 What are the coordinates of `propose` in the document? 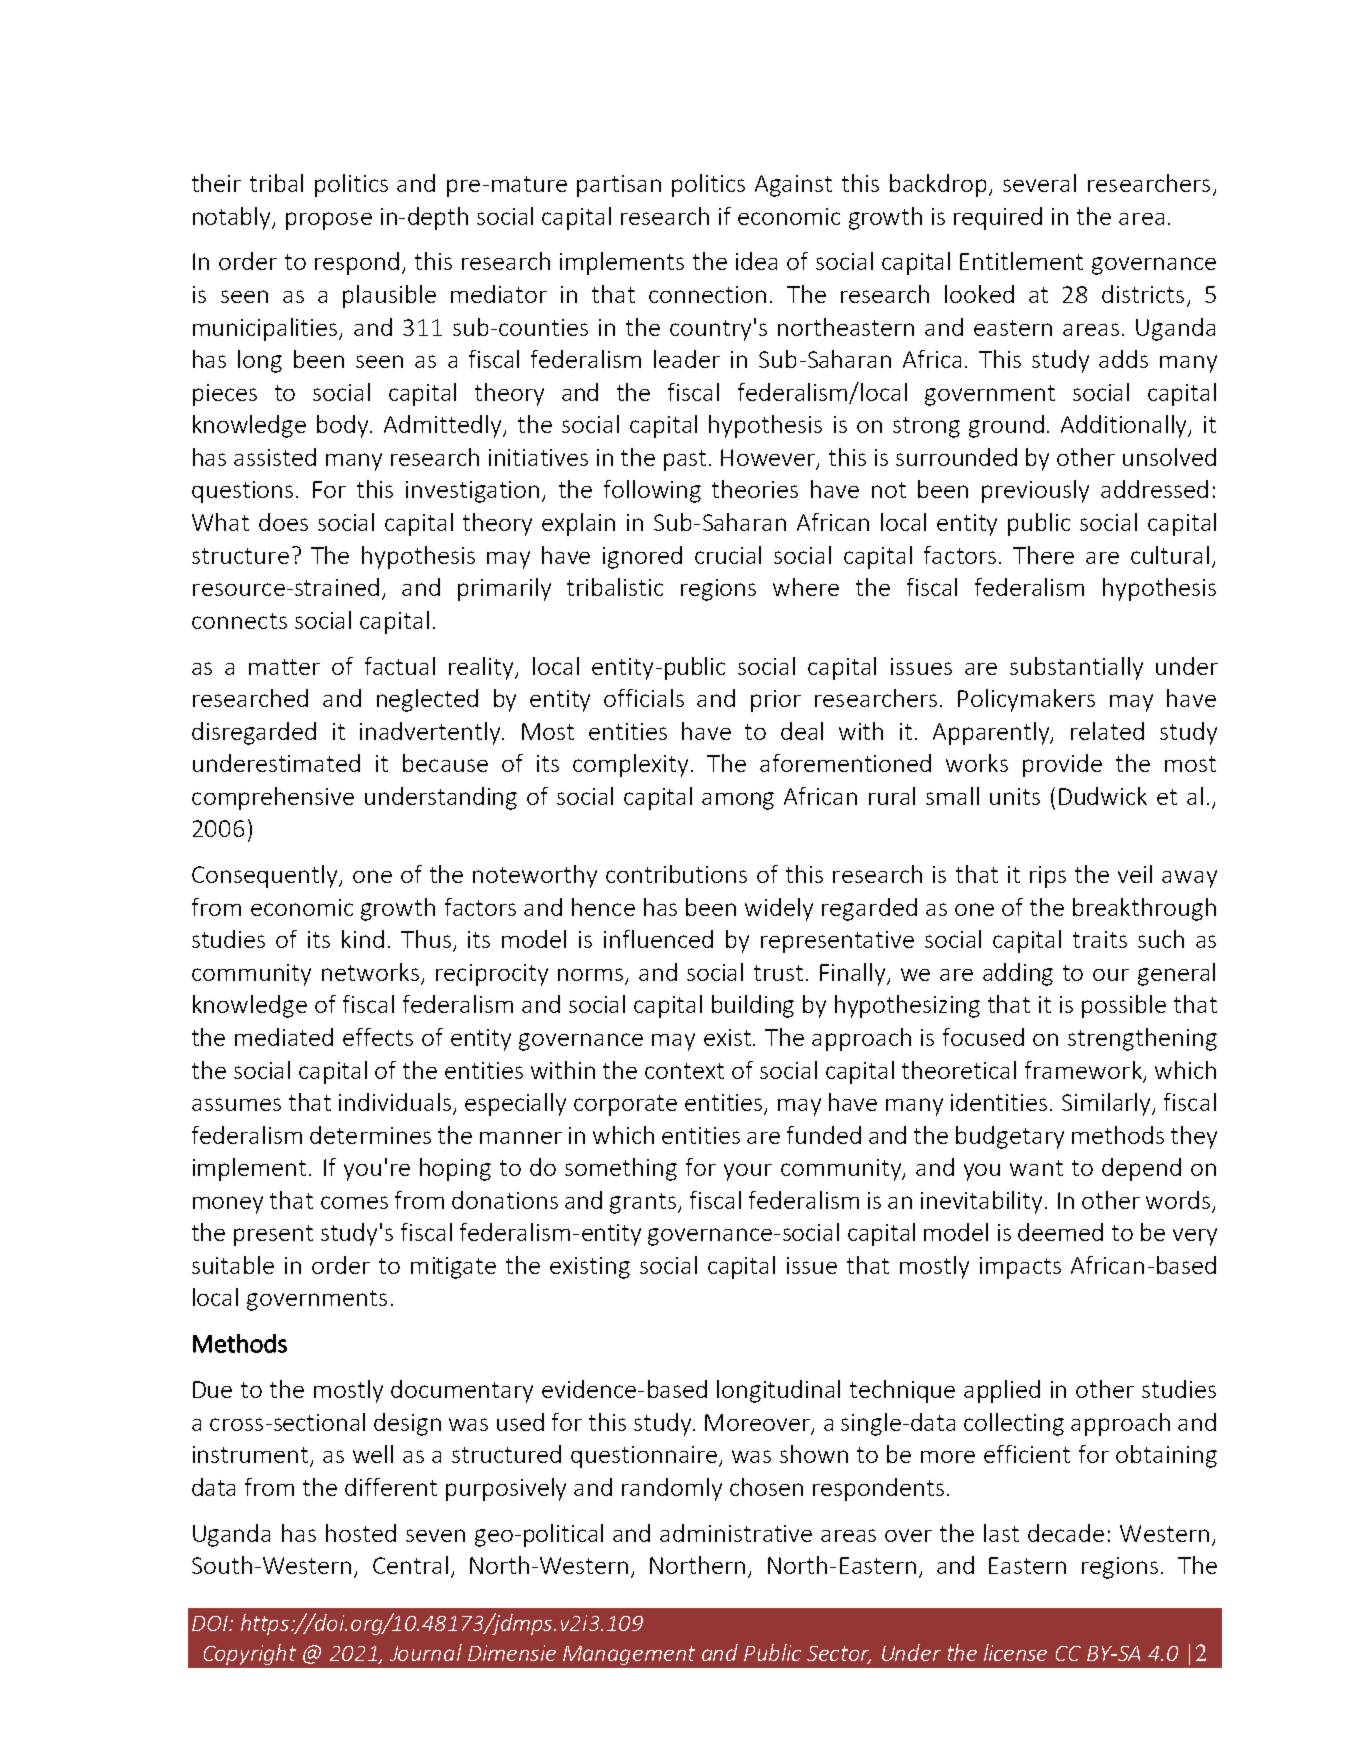 It's located at (329, 221).
